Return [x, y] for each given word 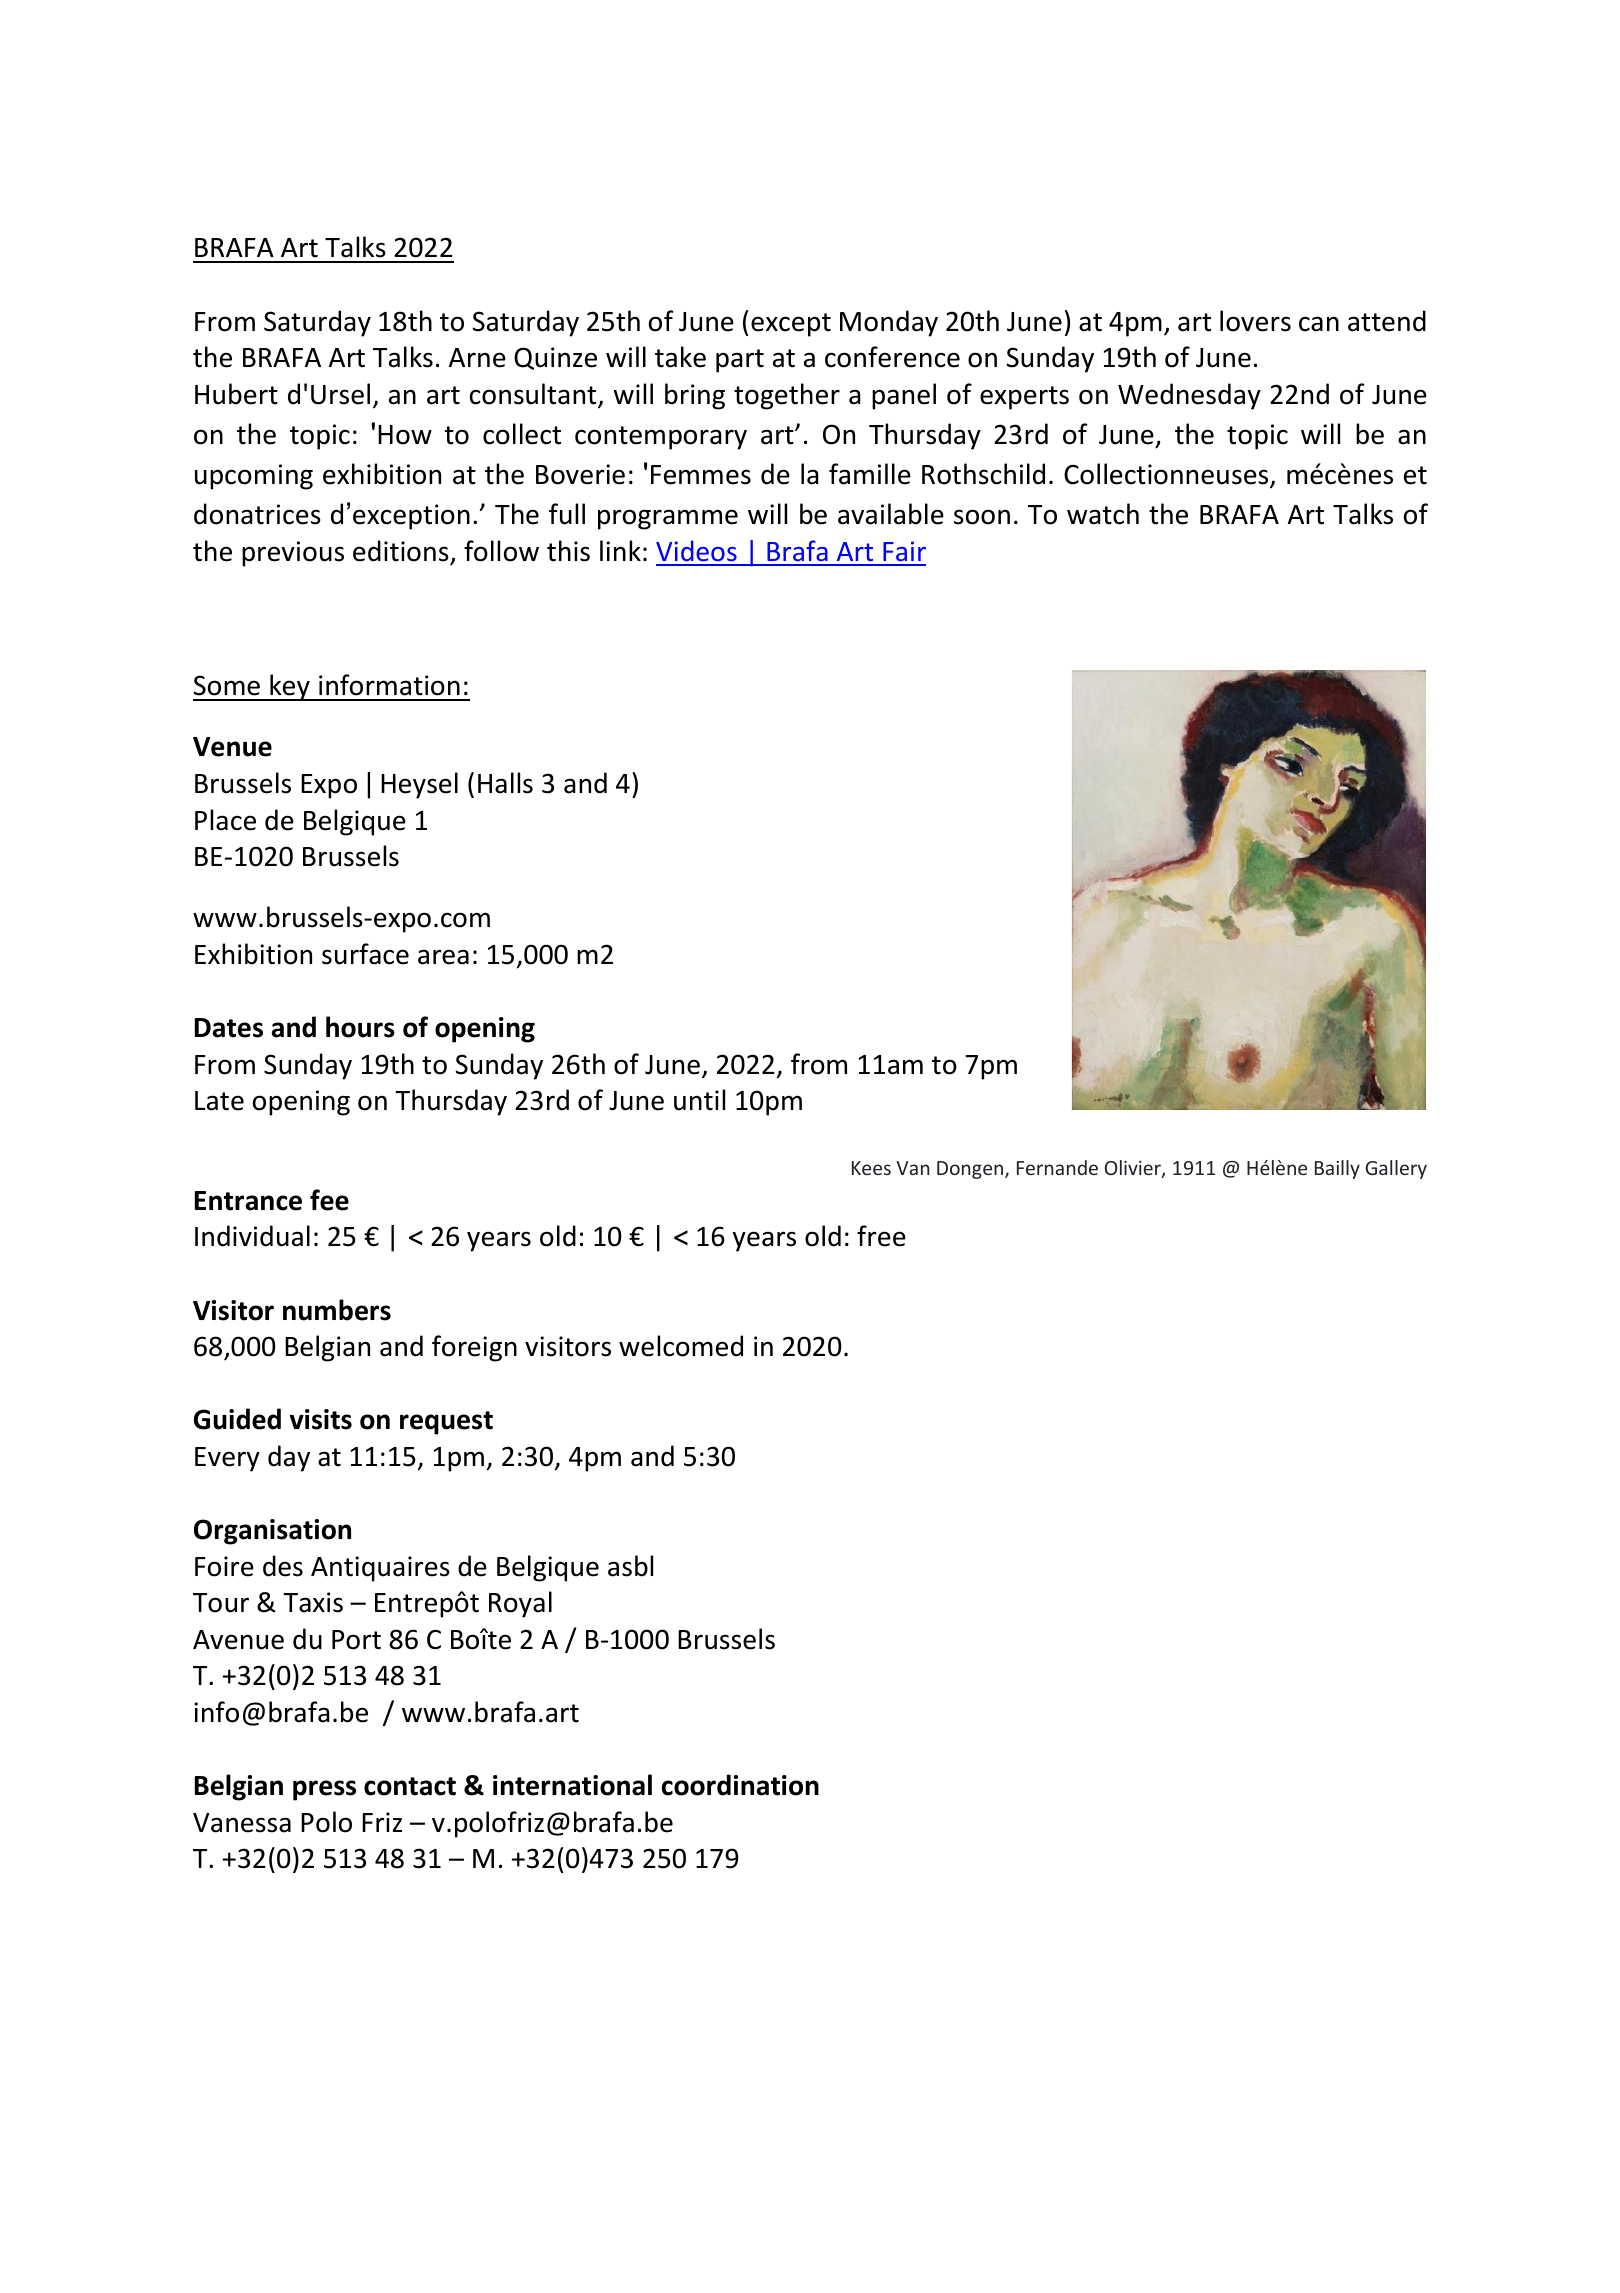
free [881, 1236]
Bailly [1337, 1169]
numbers [337, 1310]
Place [225, 820]
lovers [1255, 321]
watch [1103, 514]
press [324, 1790]
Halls [505, 783]
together [787, 396]
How [405, 435]
